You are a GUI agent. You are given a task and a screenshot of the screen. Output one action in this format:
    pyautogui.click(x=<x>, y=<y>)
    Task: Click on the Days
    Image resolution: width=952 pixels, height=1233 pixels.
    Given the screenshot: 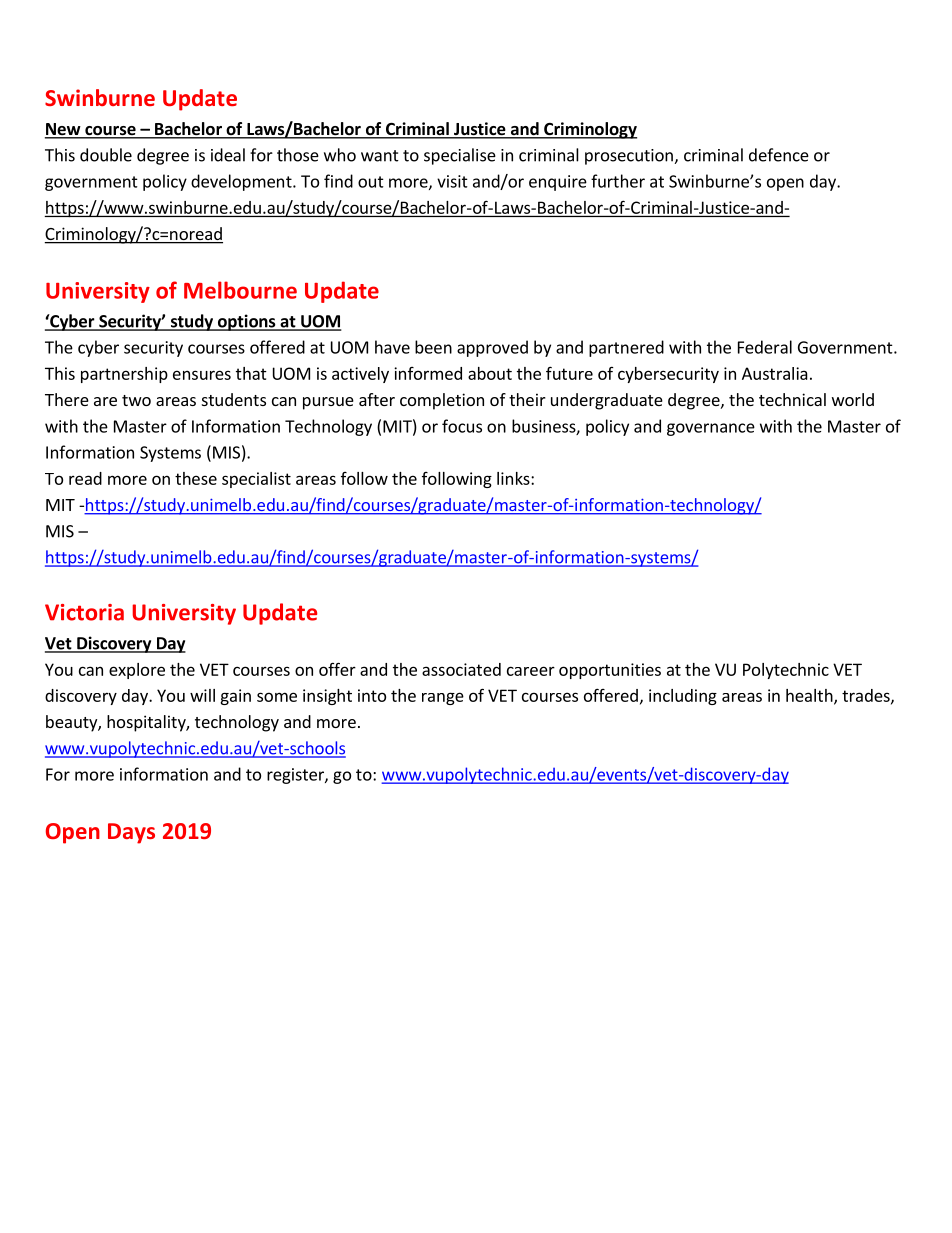 What is the action you would take?
    pyautogui.click(x=131, y=833)
